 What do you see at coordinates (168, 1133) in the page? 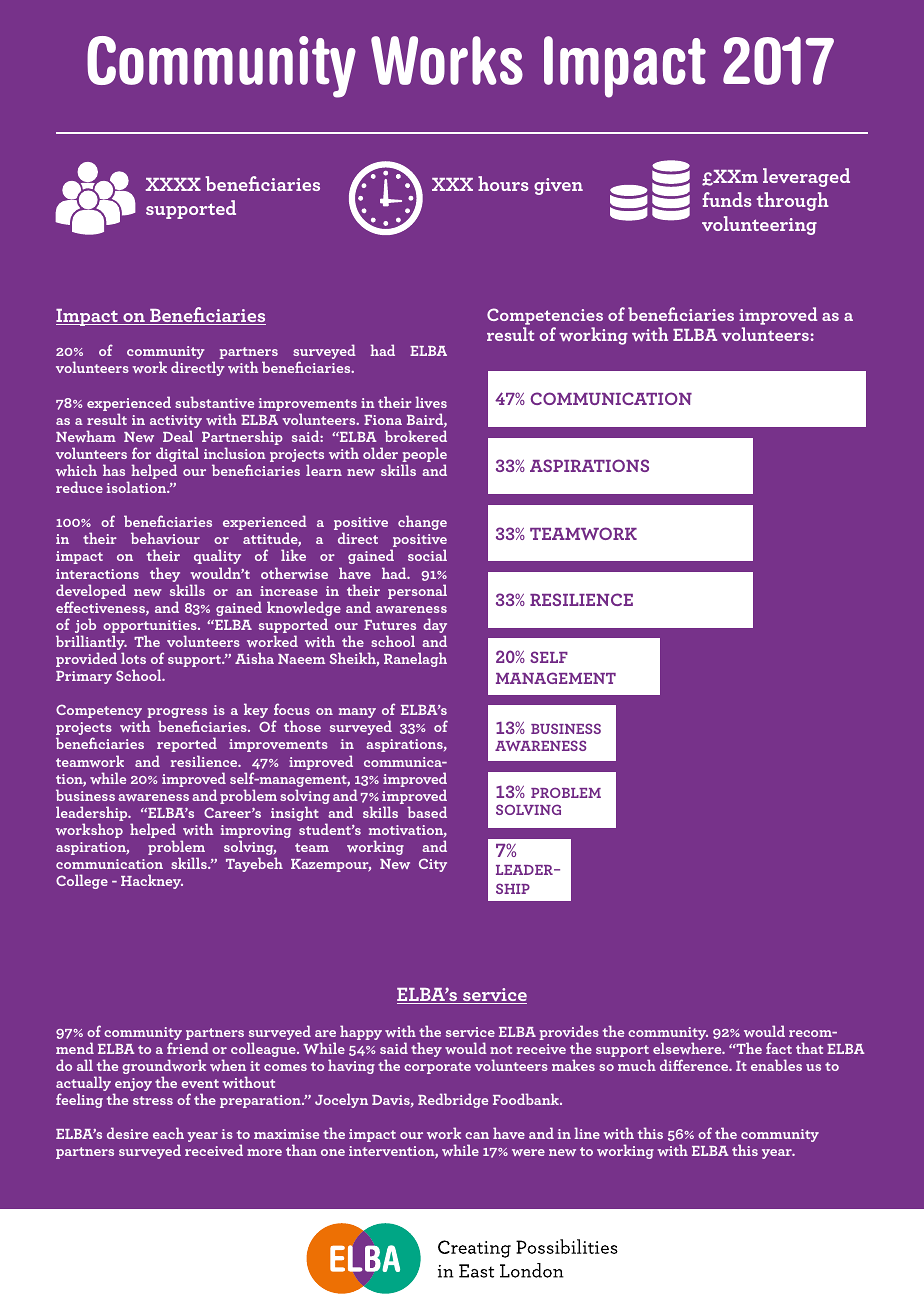
I see `each` at bounding box center [168, 1133].
